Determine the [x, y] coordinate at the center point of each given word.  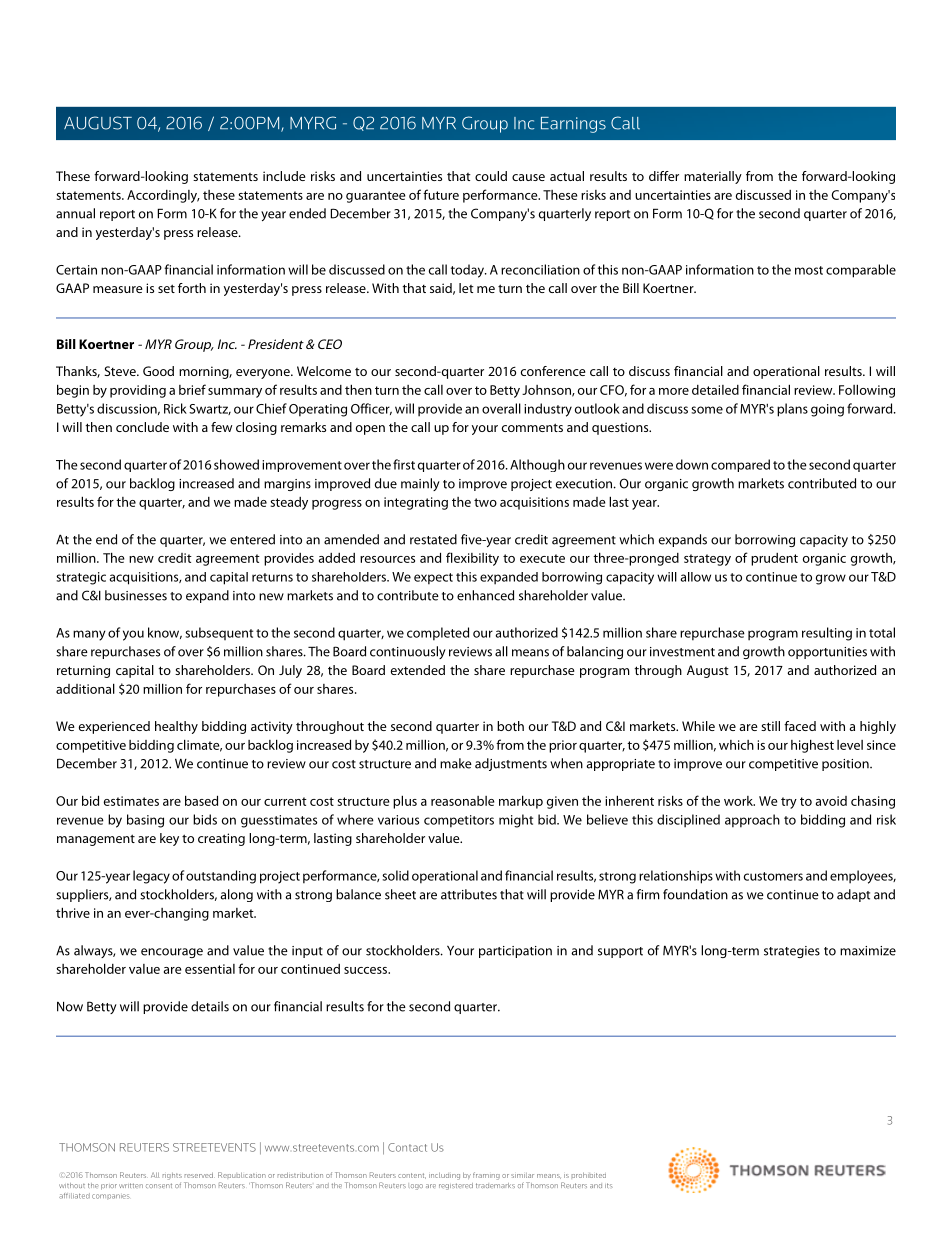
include [284, 176]
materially [713, 177]
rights [172, 1176]
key [169, 839]
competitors [459, 821]
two [485, 502]
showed [236, 464]
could [491, 176]
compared [740, 465]
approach [752, 821]
